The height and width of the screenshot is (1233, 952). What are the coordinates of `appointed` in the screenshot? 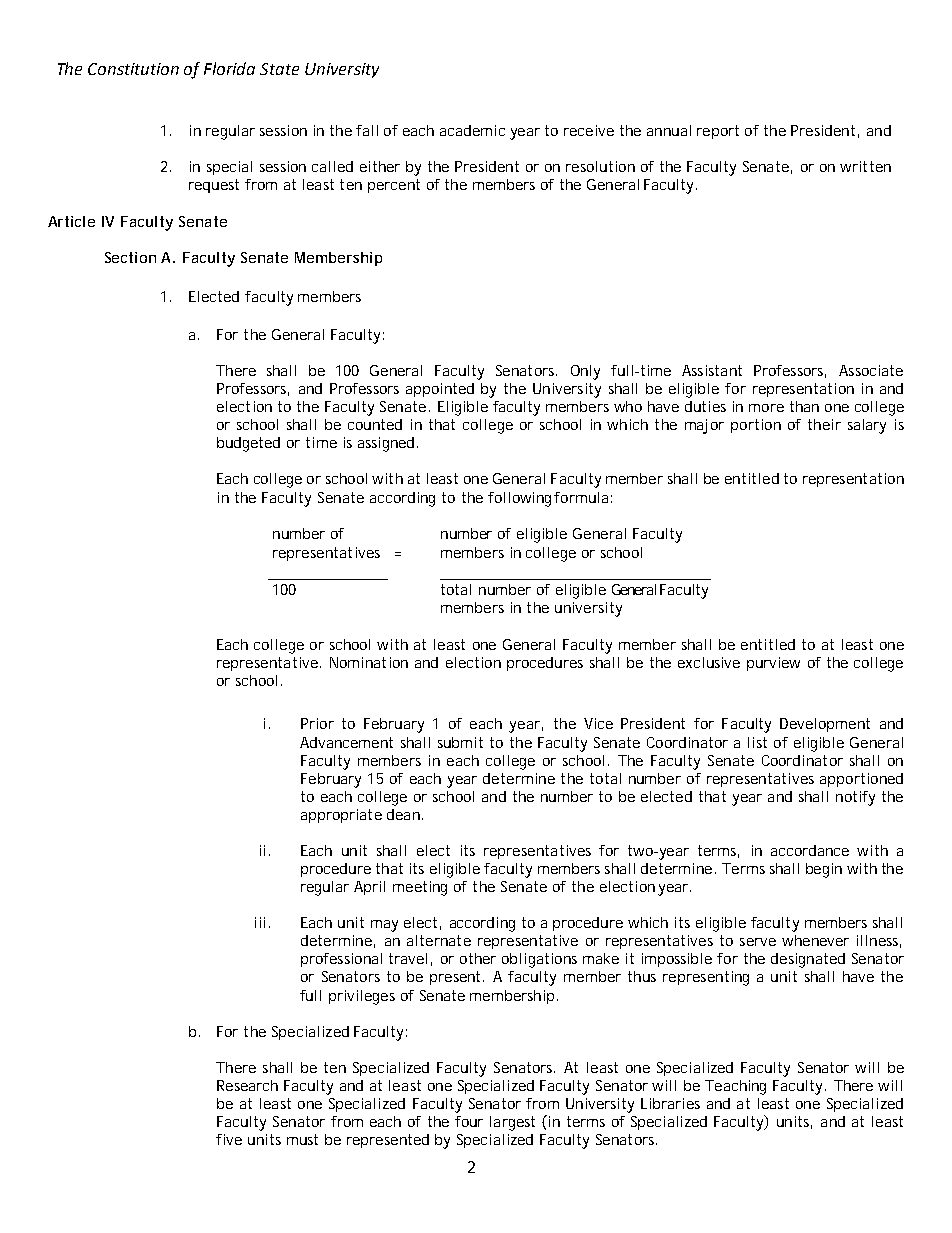 It's located at (440, 390).
